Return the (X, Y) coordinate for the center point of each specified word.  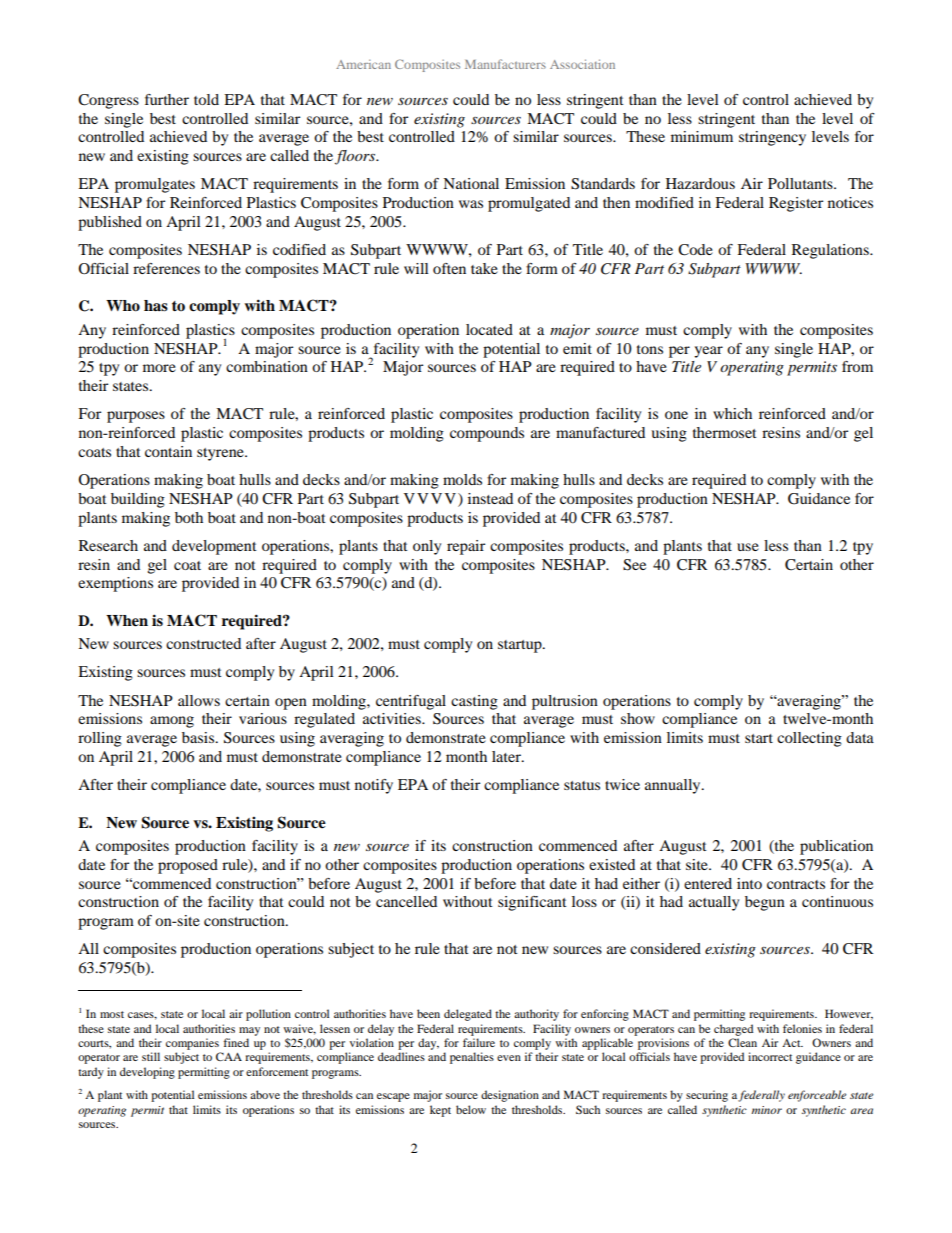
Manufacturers (505, 64)
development (214, 547)
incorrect (770, 1056)
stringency (772, 138)
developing (147, 1073)
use (748, 547)
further (167, 99)
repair (466, 547)
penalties (472, 1058)
